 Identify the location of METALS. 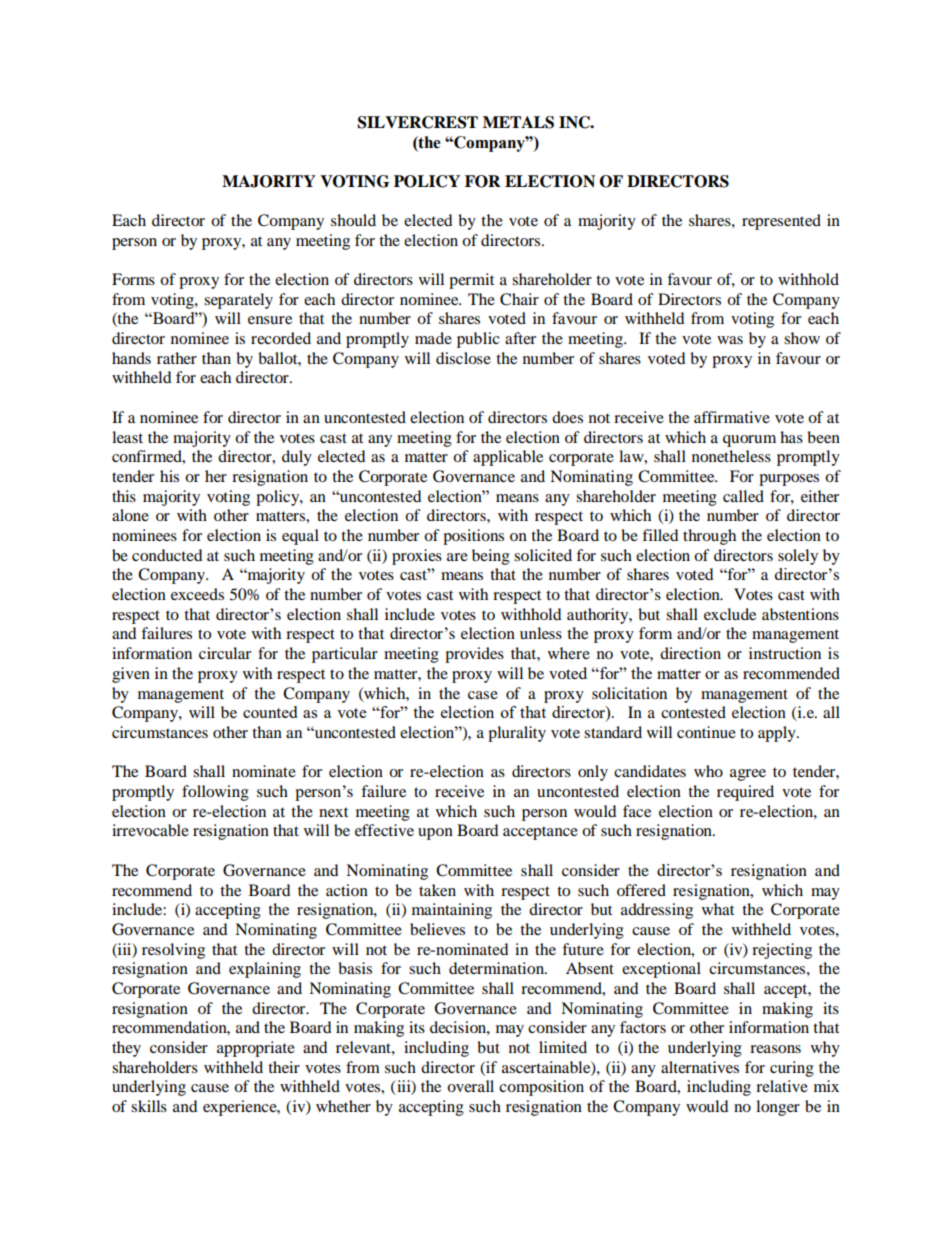
(518, 122).
